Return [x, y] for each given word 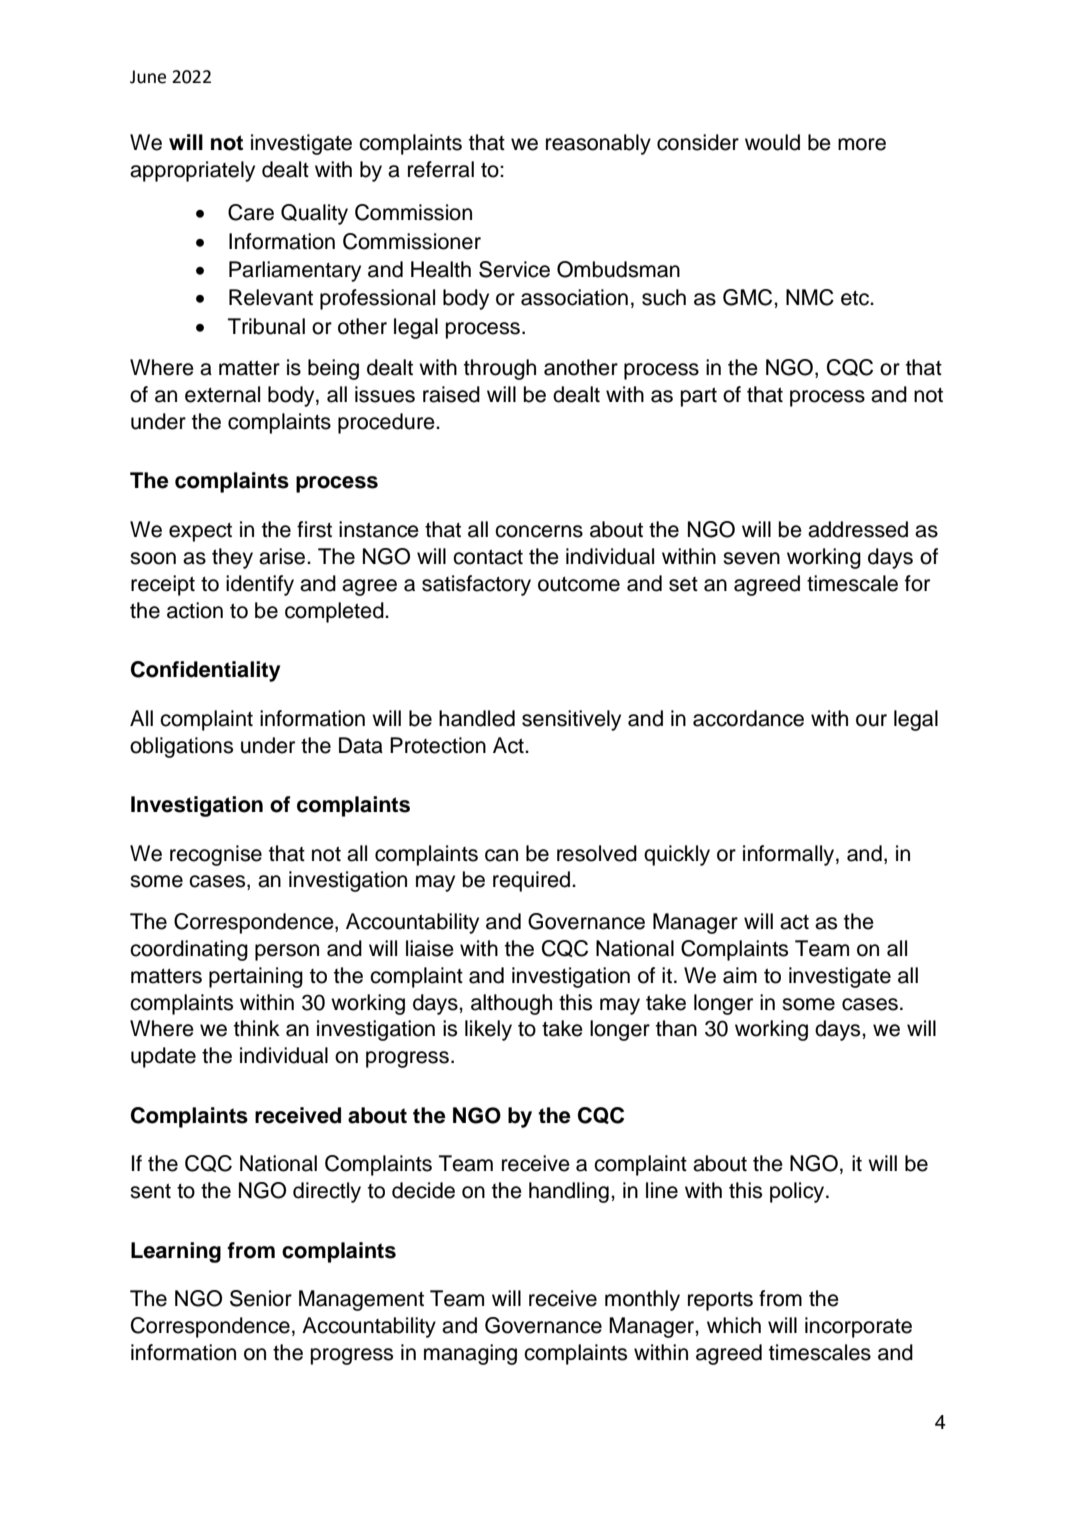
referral [441, 169]
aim [740, 975]
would [772, 142]
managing [470, 1354]
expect [200, 532]
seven [751, 558]
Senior [261, 1298]
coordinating [189, 950]
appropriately [192, 171]
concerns [539, 531]
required [533, 881]
